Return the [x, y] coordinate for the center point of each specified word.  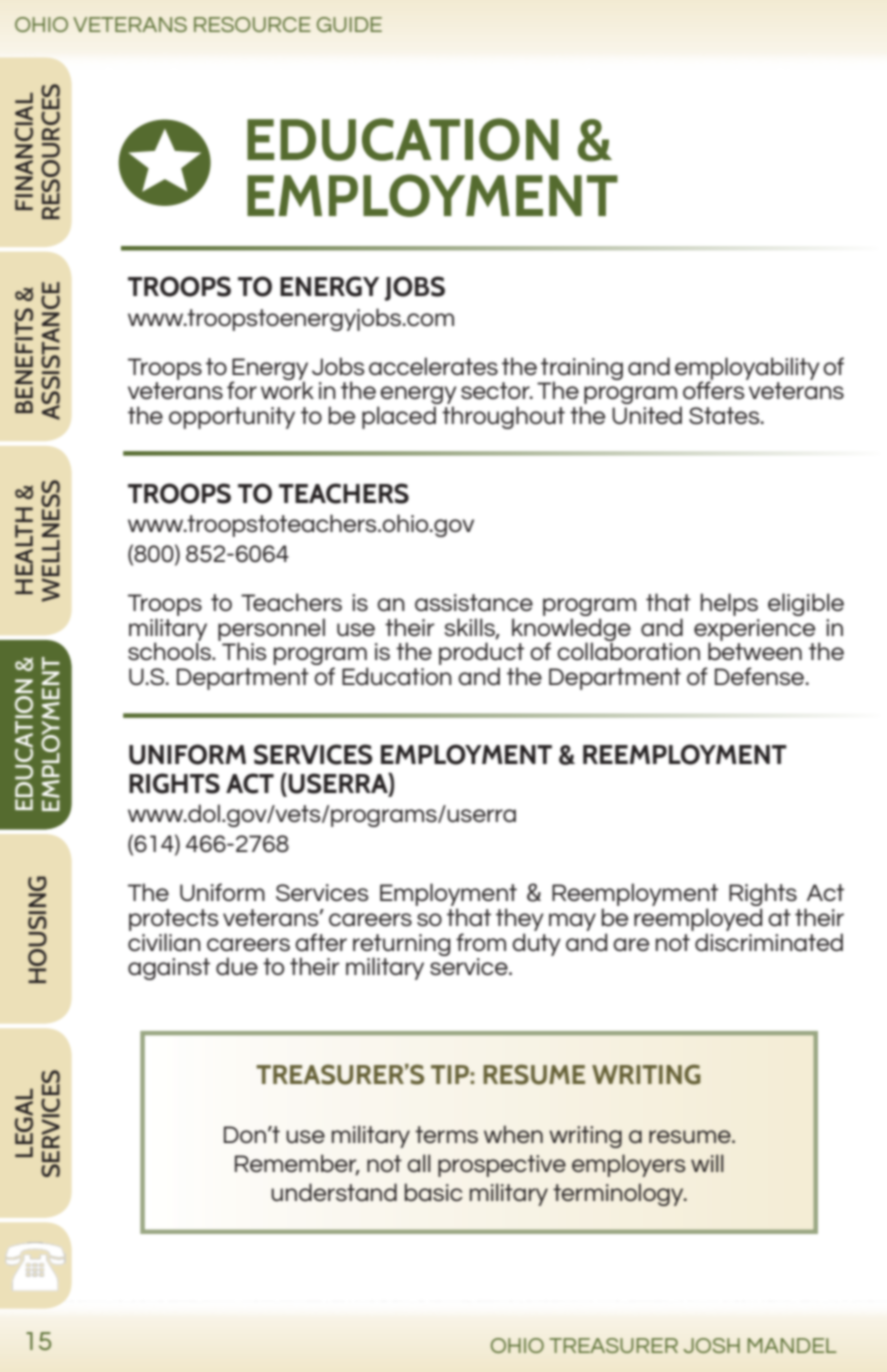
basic [434, 1192]
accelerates [433, 366]
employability [747, 369]
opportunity [232, 418]
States [725, 416]
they [520, 919]
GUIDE [349, 24]
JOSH [712, 1345]
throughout [503, 417]
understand [334, 1192]
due [237, 966]
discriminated [769, 942]
